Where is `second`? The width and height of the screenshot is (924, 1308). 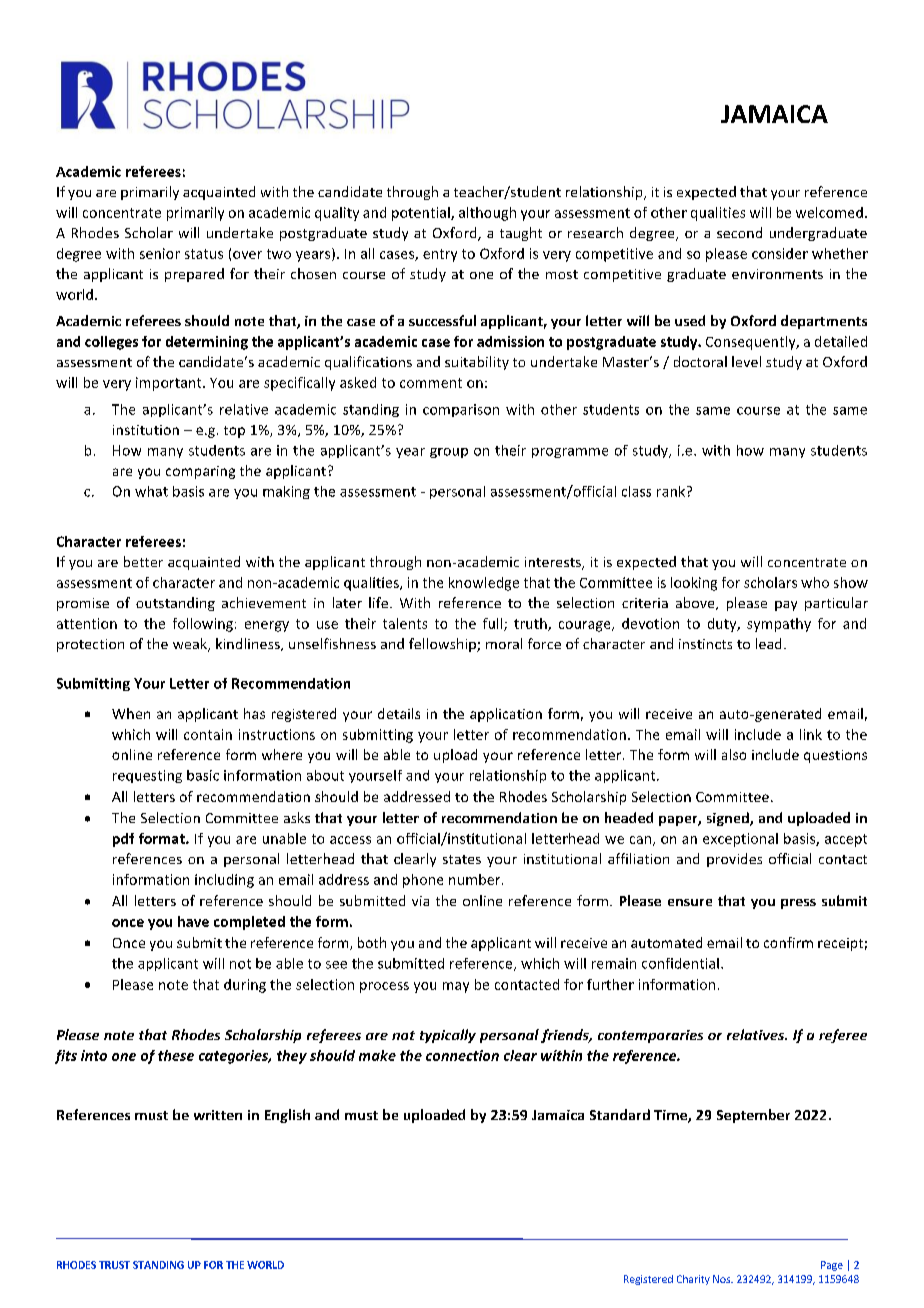
second is located at coordinates (739, 232).
